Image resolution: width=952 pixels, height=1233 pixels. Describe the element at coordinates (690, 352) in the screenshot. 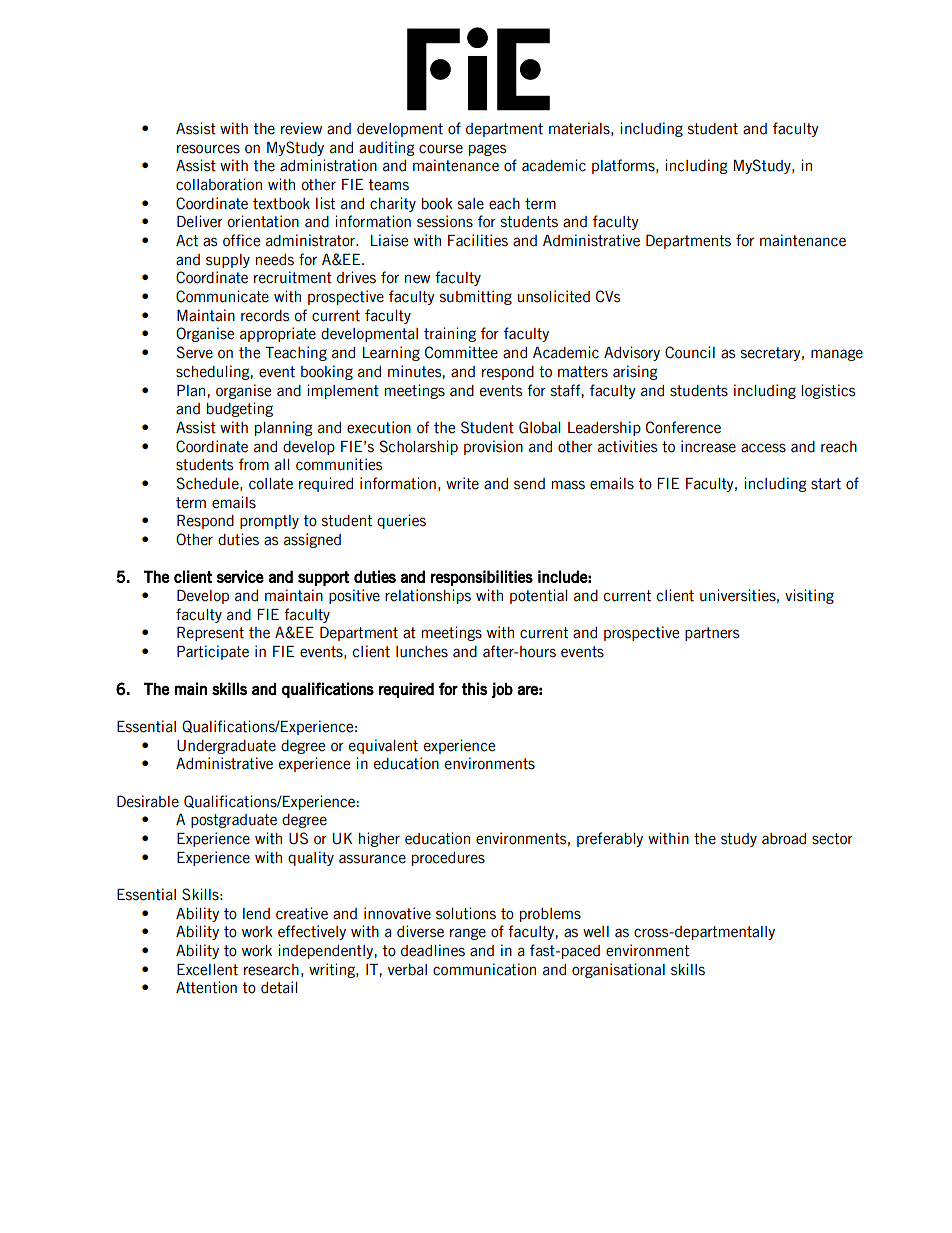

I see `Council` at that location.
